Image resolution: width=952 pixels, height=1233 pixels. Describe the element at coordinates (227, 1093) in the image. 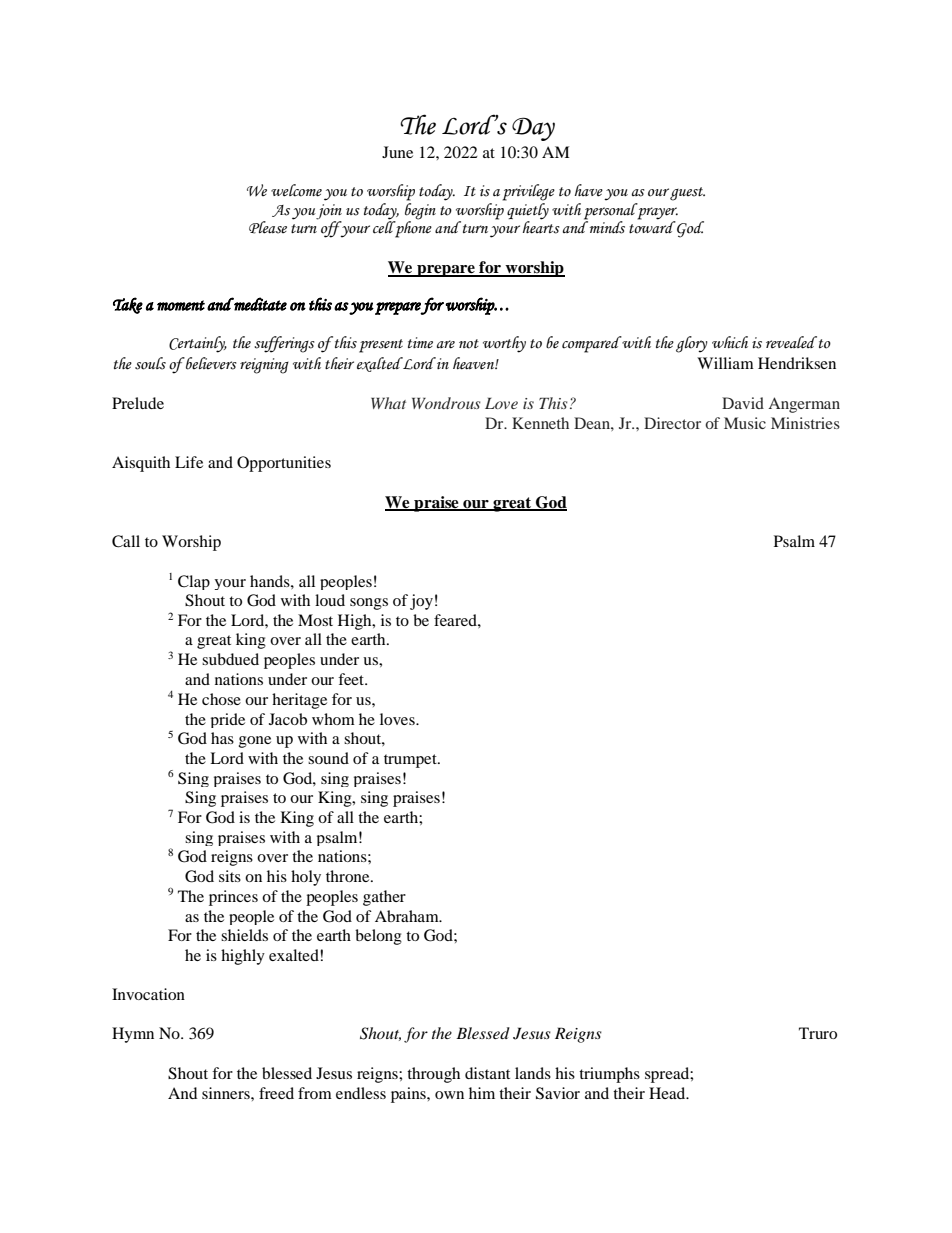

I see `sinners` at that location.
